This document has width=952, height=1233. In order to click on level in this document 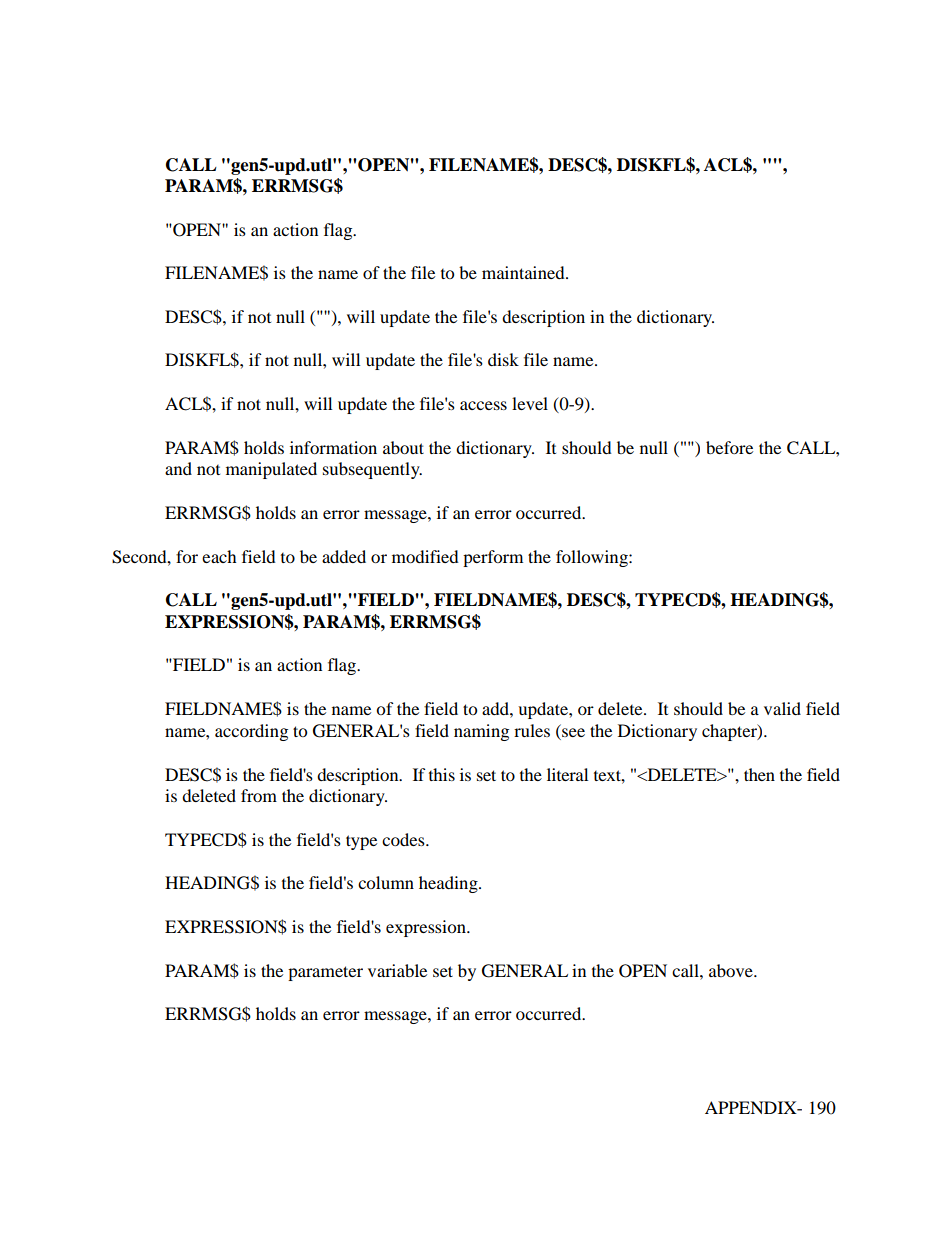, I will do `click(530, 403)`.
